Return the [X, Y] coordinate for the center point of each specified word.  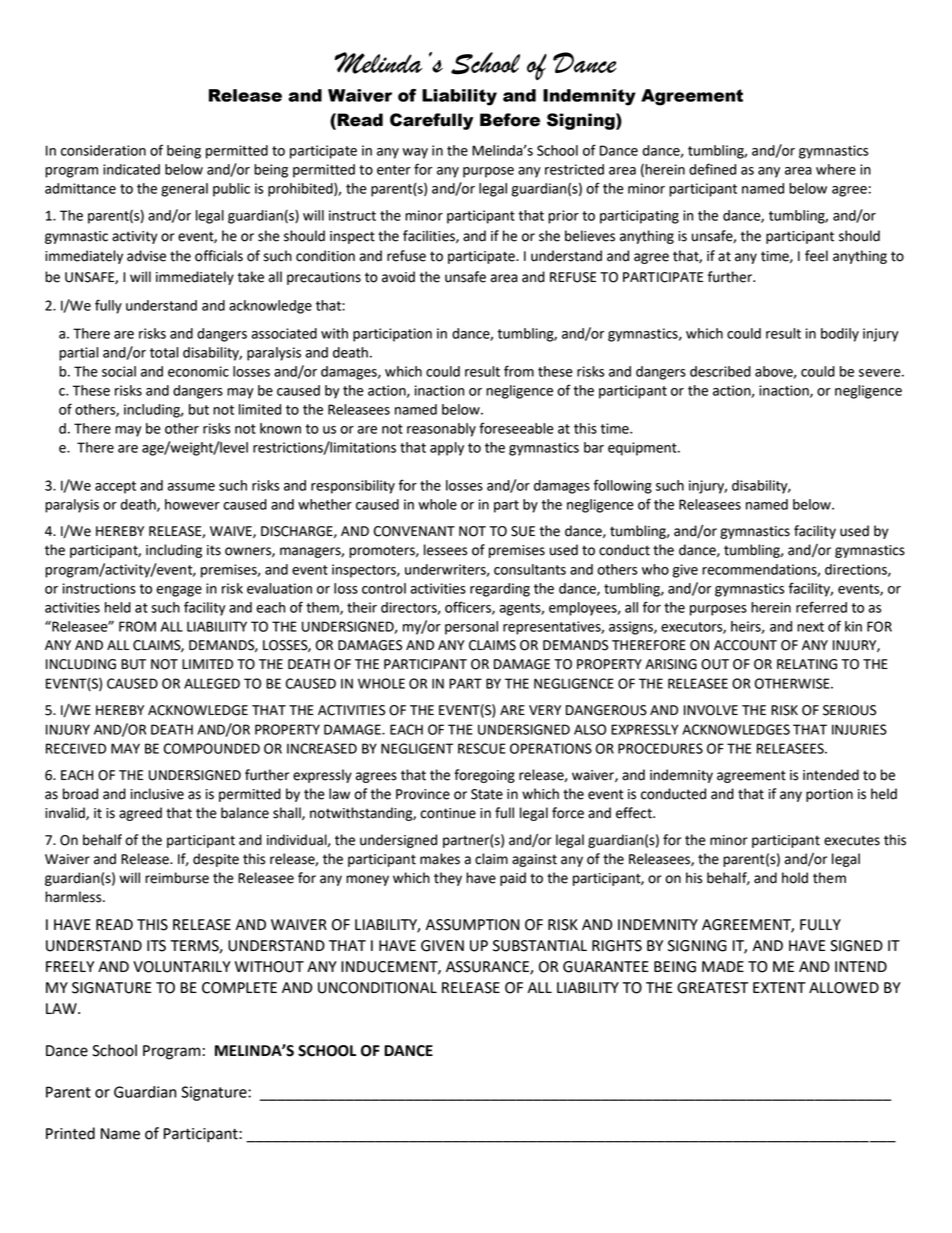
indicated [131, 169]
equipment [643, 449]
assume [191, 487]
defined [712, 169]
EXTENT [779, 987]
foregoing [484, 776]
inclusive [157, 794]
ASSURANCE [488, 968]
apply [447, 449]
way [415, 153]
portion [829, 795]
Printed [70, 1133]
